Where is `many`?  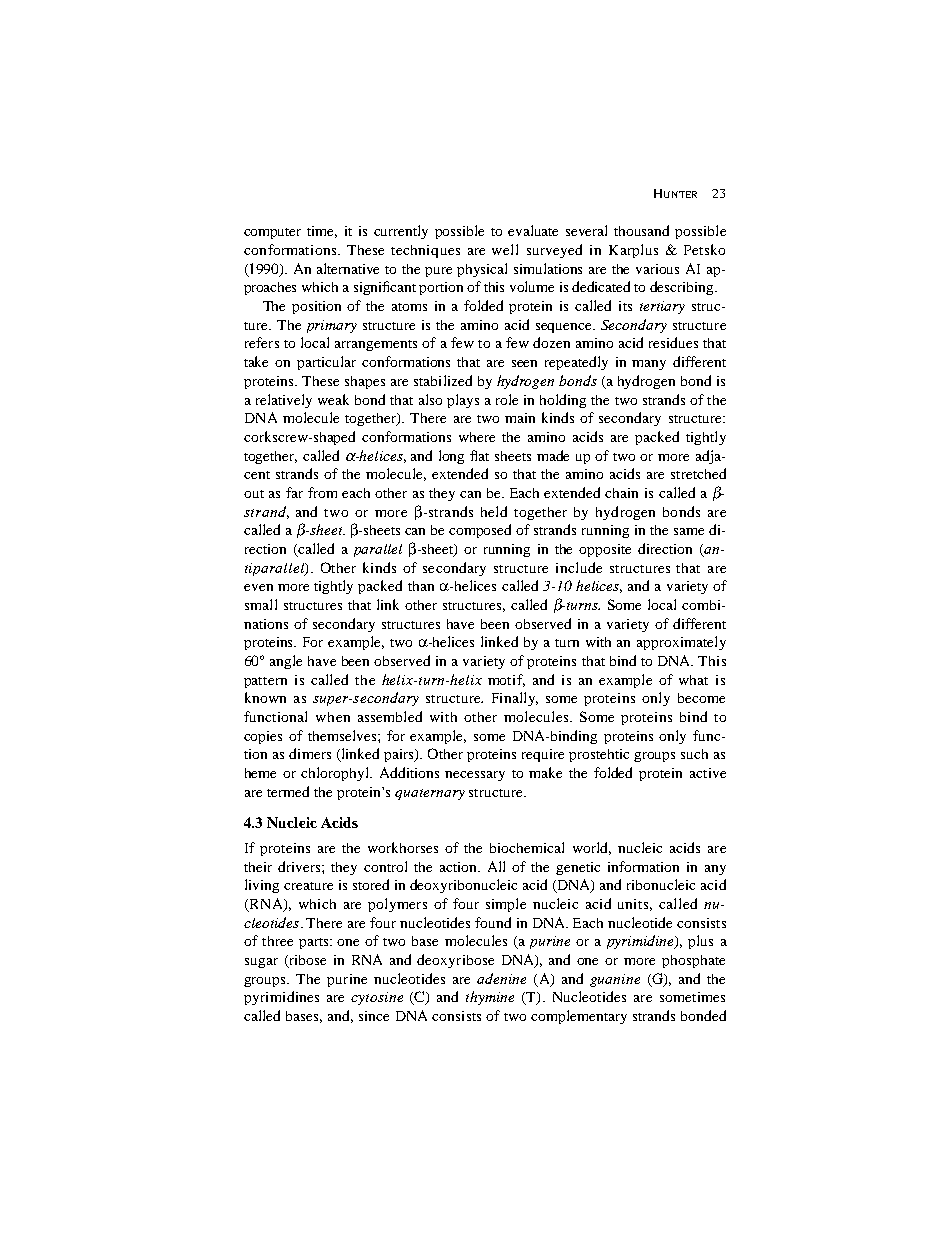 many is located at coordinates (649, 365).
